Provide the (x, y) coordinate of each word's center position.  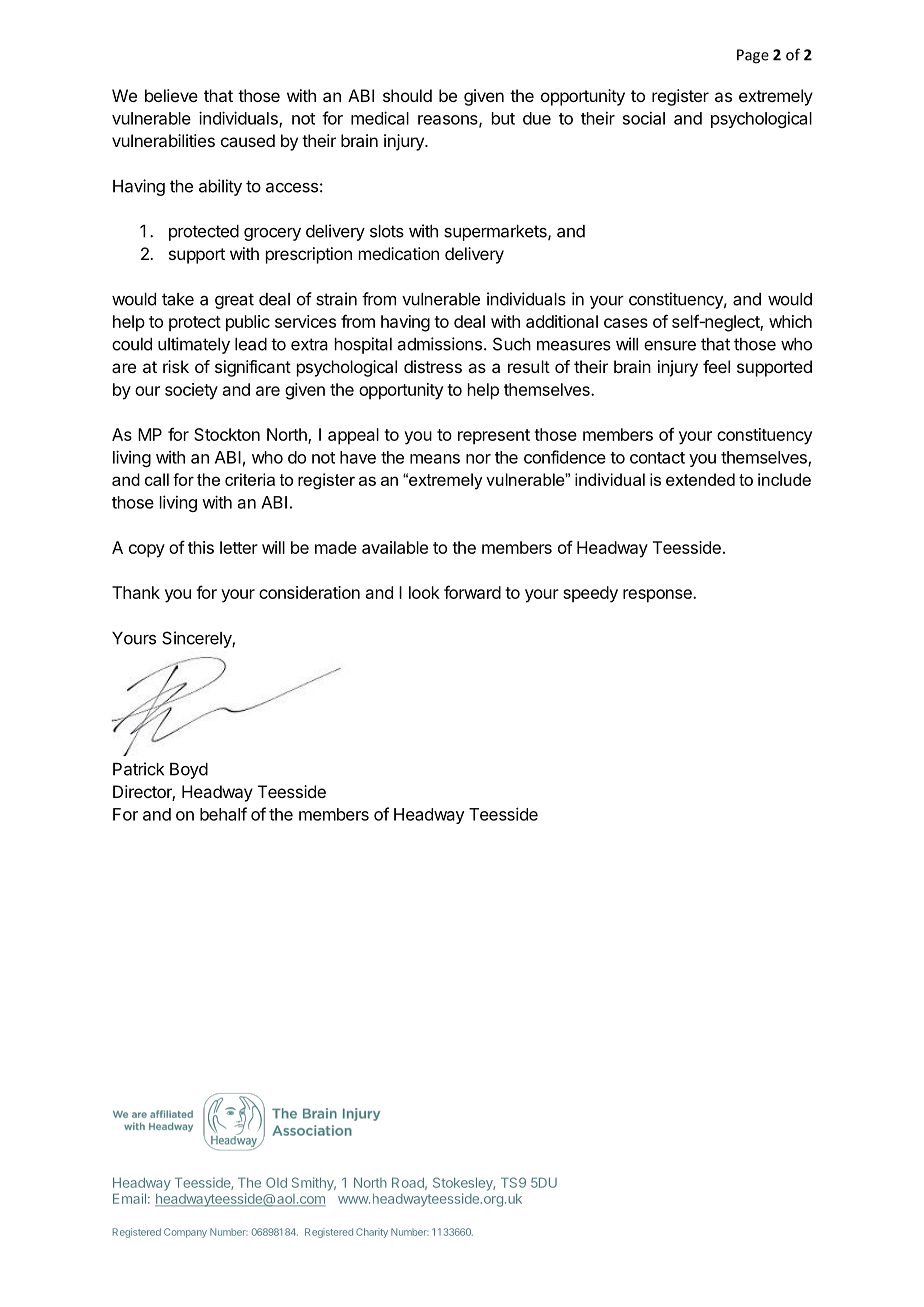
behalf (223, 814)
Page (753, 56)
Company (185, 1233)
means (435, 459)
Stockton (227, 434)
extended (700, 479)
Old (276, 1182)
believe (171, 95)
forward (472, 592)
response (658, 596)
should (407, 95)
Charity (372, 1233)
